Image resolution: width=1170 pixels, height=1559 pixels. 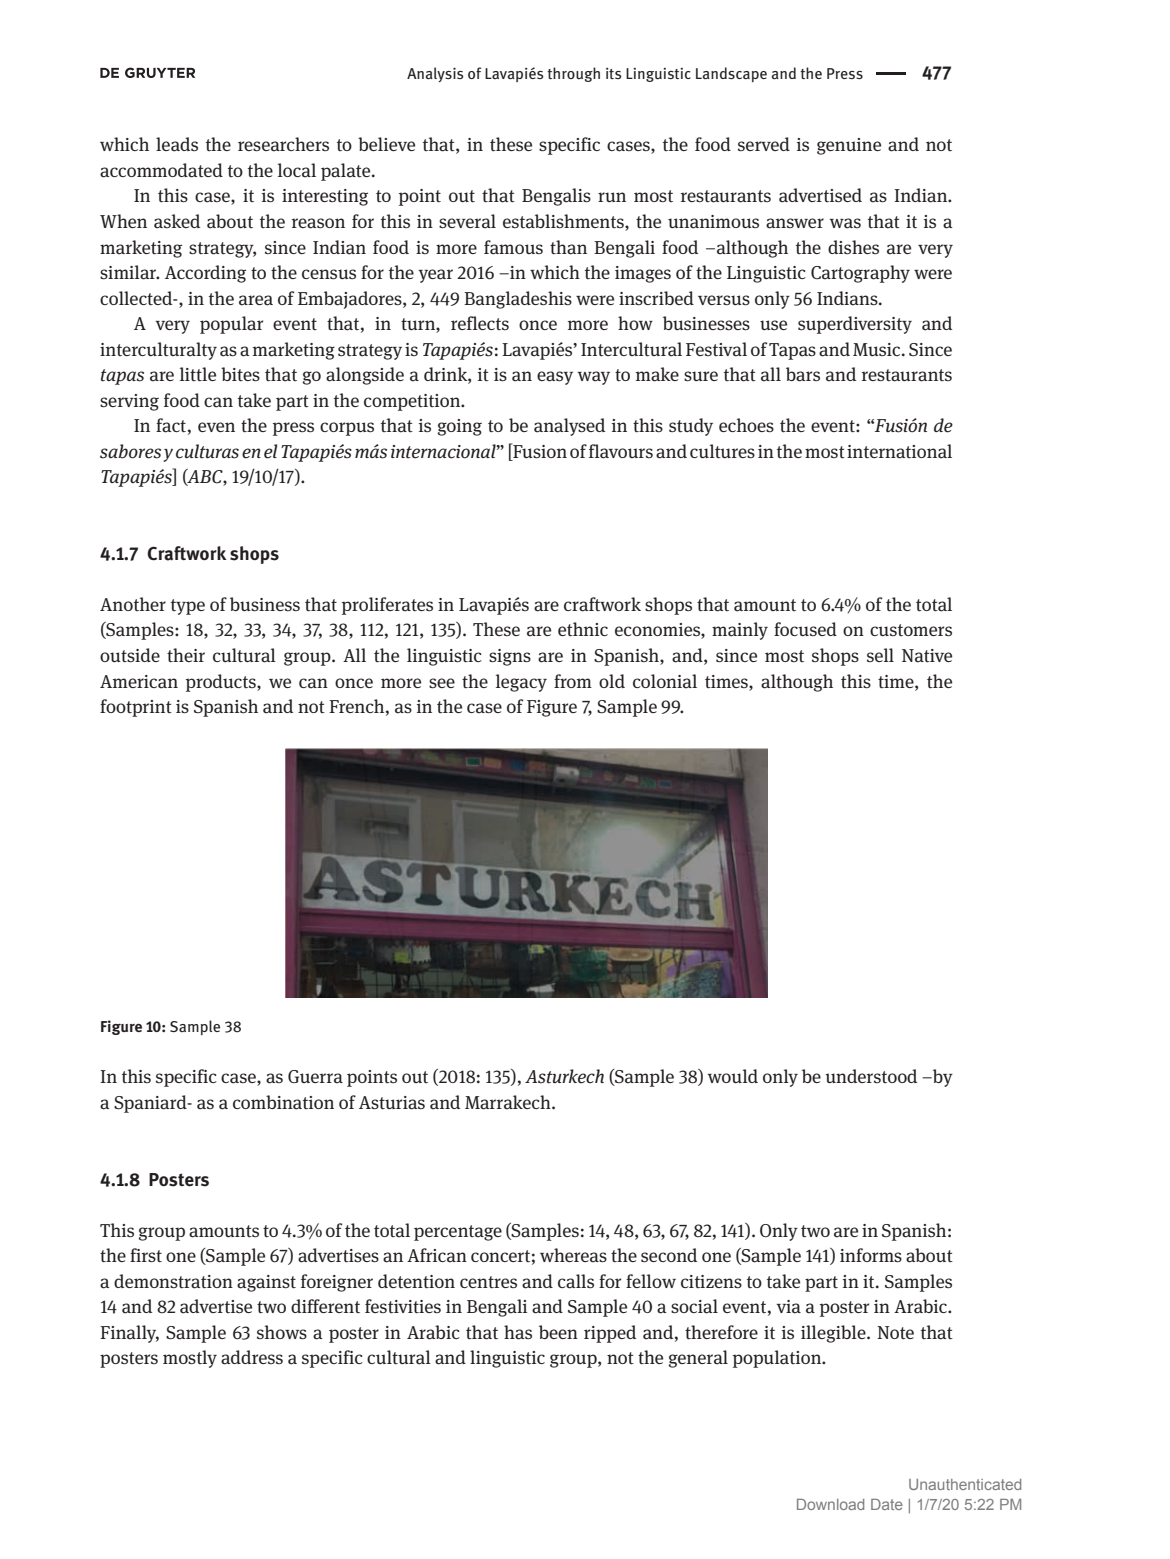 What do you see at coordinates (558, 1332) in the document?
I see `been` at bounding box center [558, 1332].
